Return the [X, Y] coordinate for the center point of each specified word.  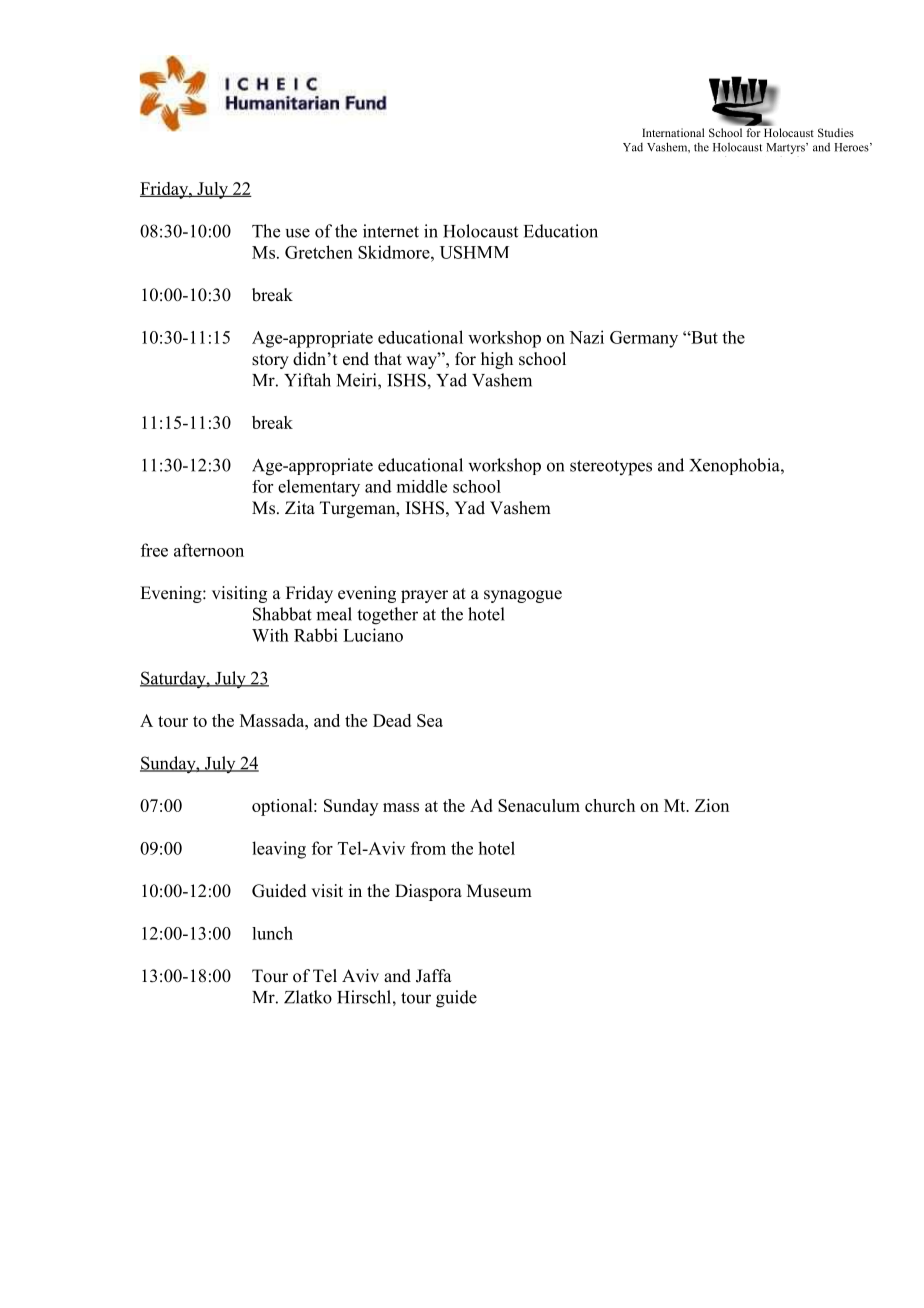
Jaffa [434, 976]
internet [391, 231]
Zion [712, 805]
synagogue [523, 596]
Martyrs [786, 148]
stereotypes [611, 468]
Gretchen [319, 252]
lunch [272, 933]
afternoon [209, 550]
